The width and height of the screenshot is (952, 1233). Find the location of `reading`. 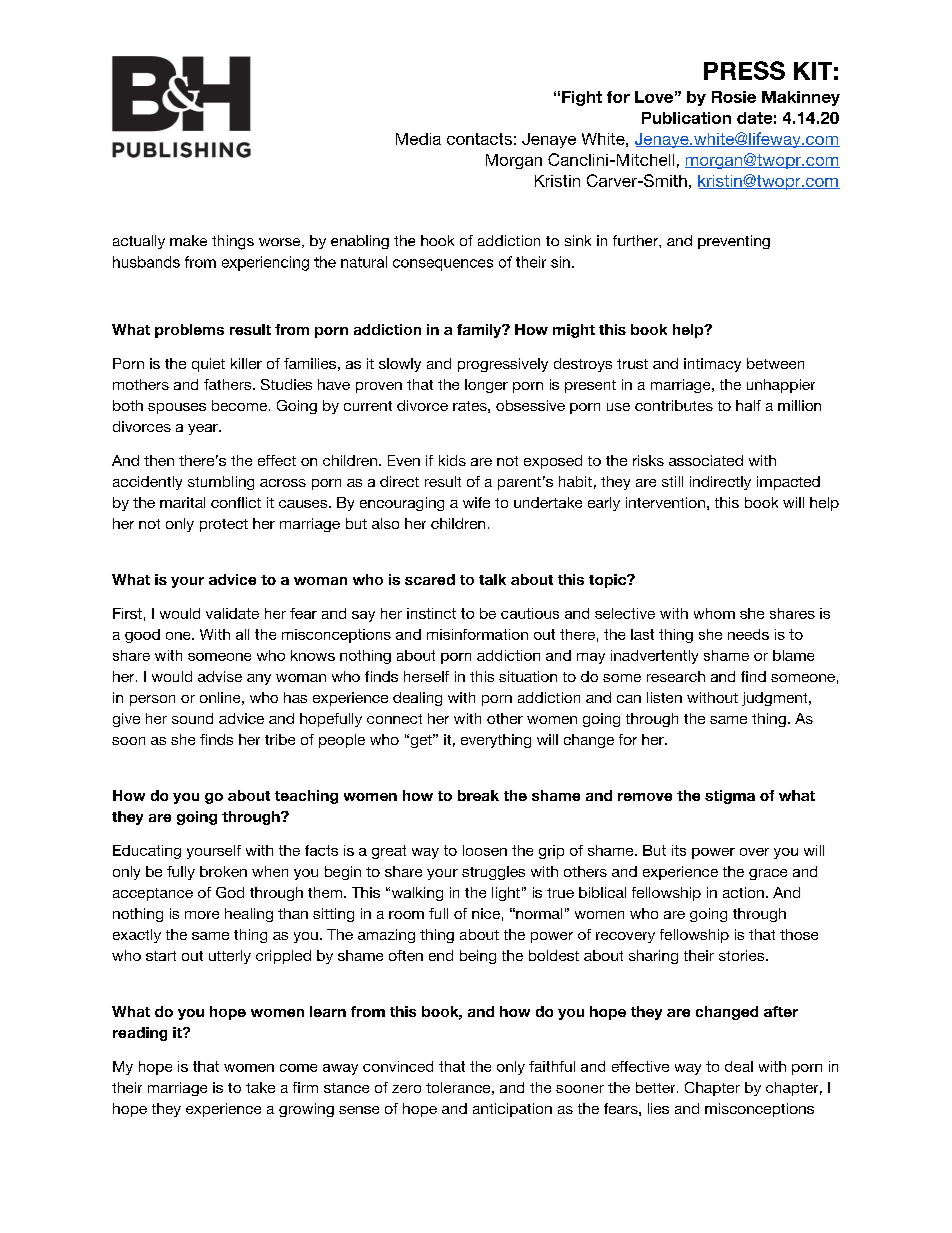

reading is located at coordinates (140, 1034).
